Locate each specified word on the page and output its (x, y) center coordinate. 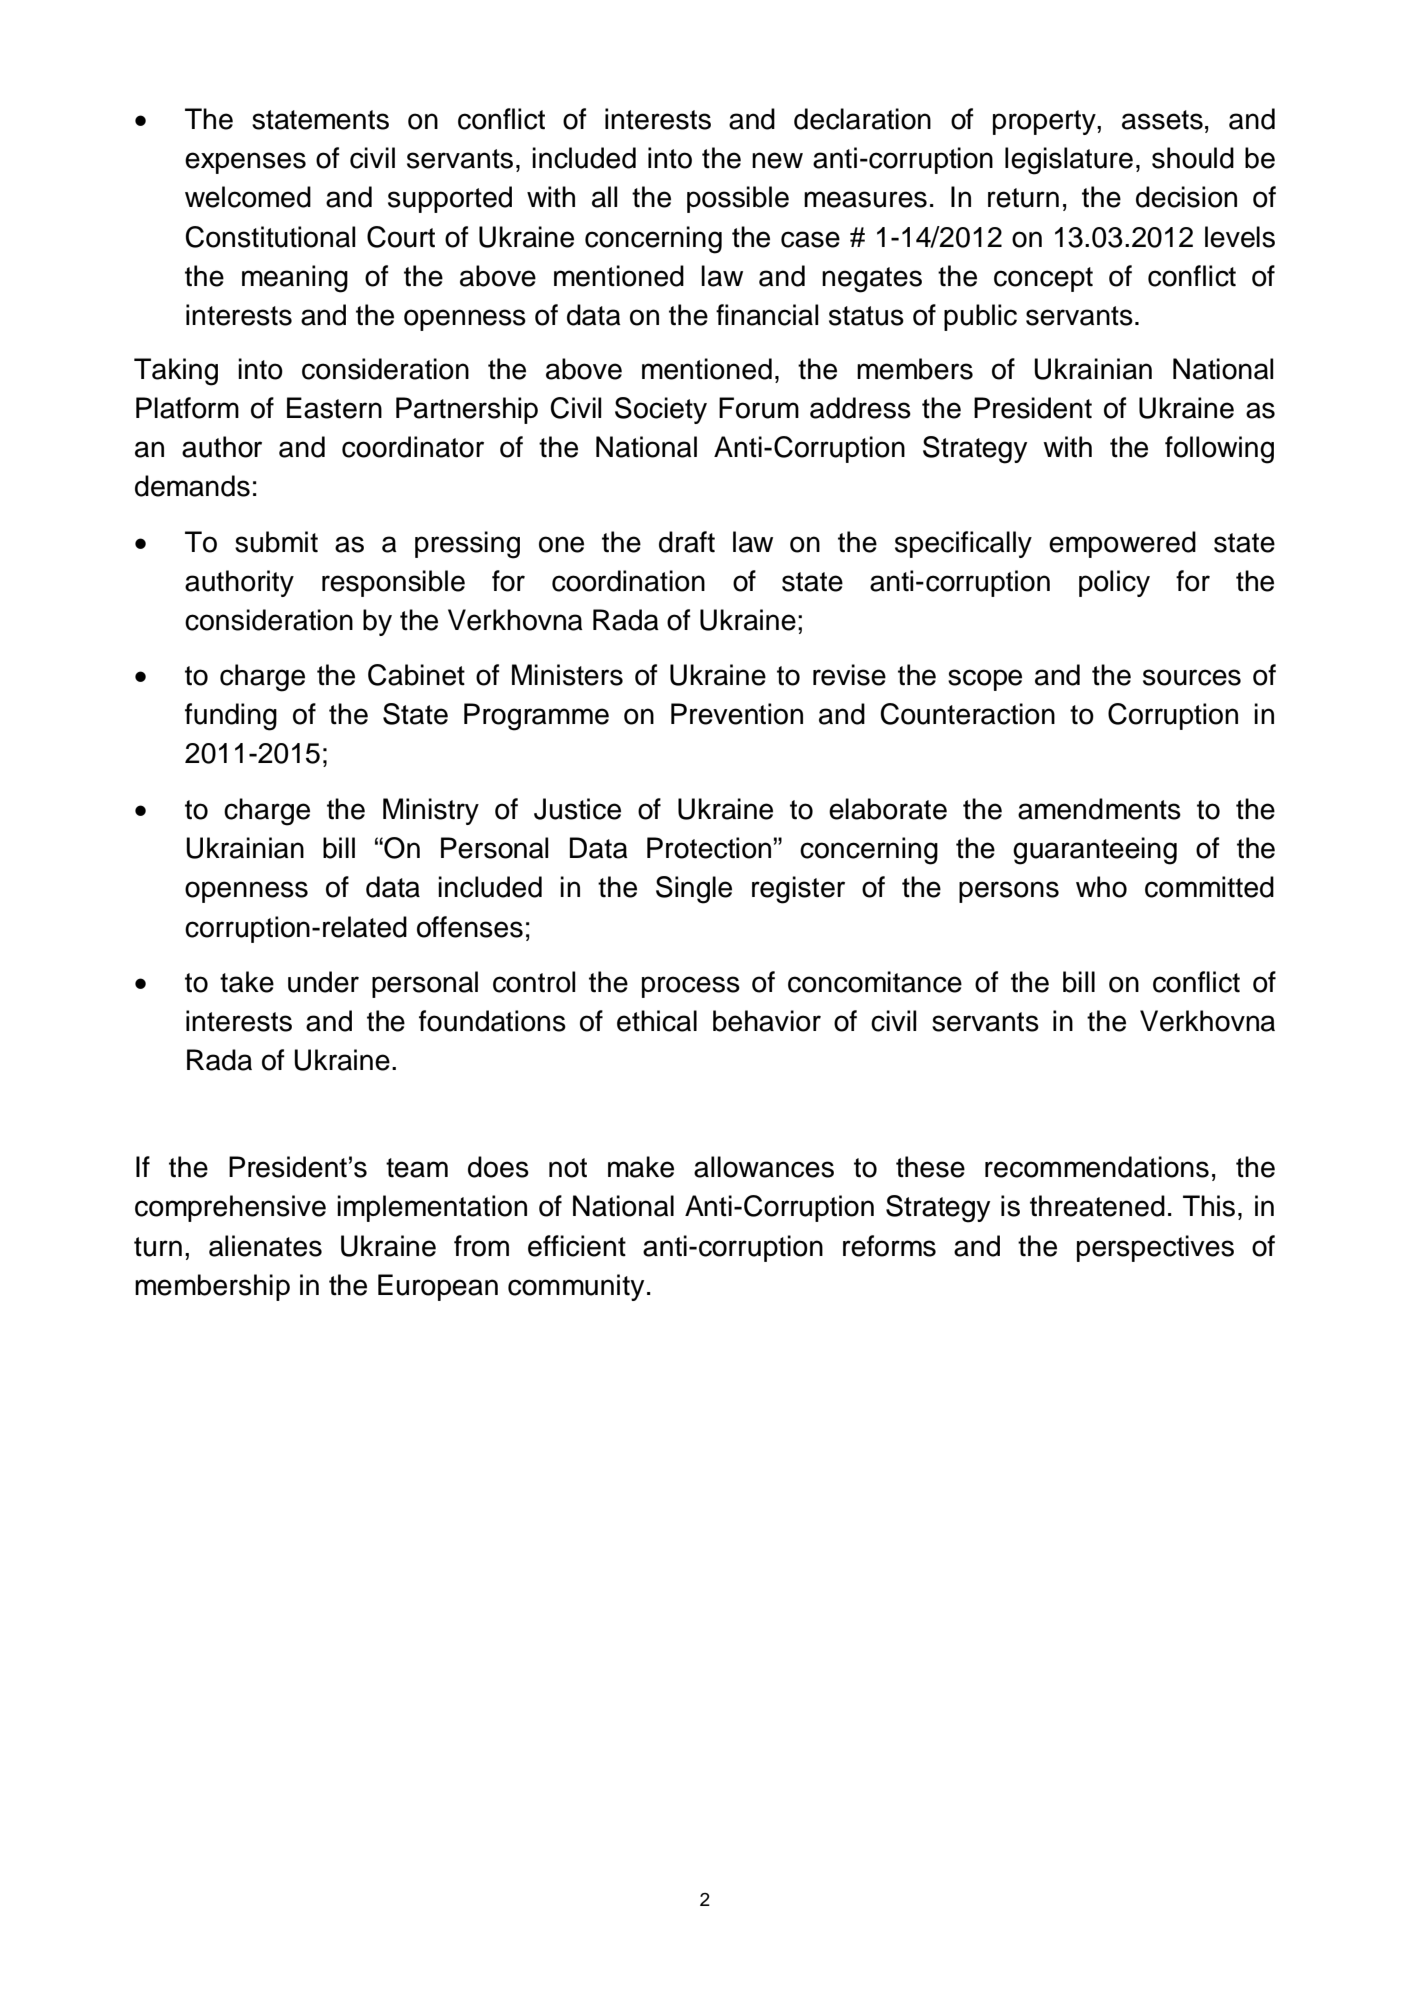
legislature (1069, 161)
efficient (577, 1246)
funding (231, 717)
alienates (265, 1246)
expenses (245, 163)
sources (1192, 677)
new (777, 160)
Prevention (737, 714)
